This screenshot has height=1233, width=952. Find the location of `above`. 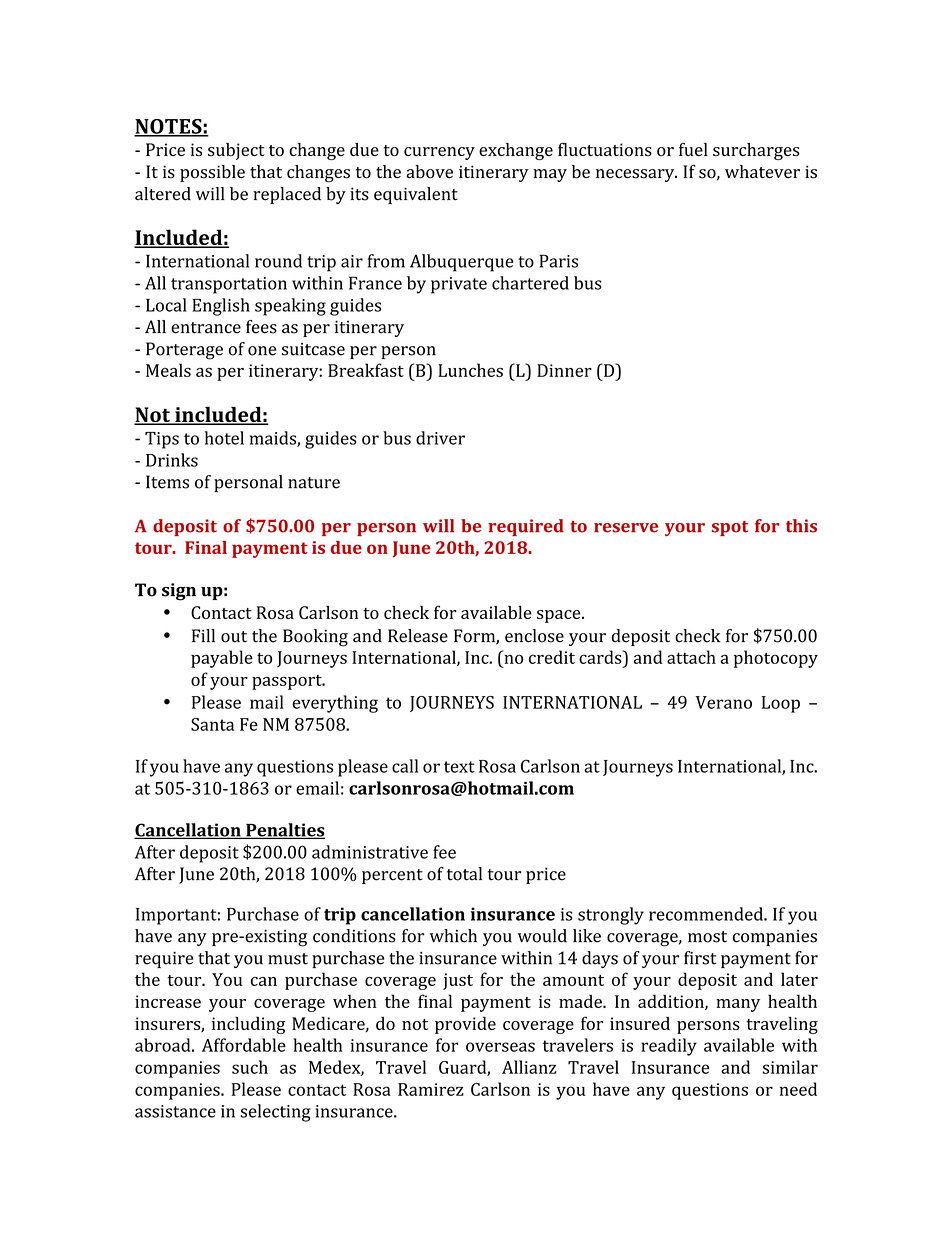

above is located at coordinates (430, 172).
